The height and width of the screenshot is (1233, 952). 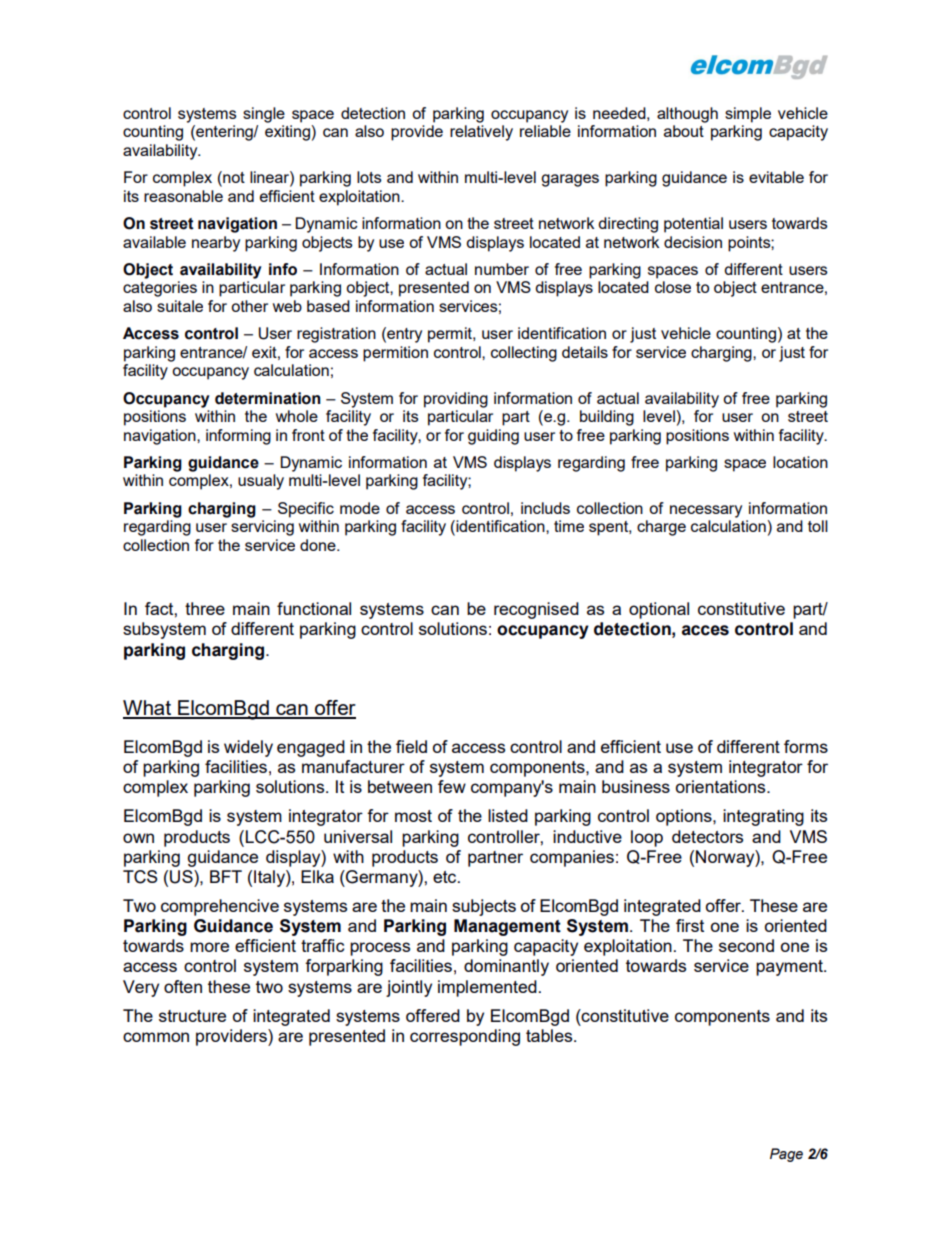 What do you see at coordinates (156, 1037) in the screenshot?
I see `common` at bounding box center [156, 1037].
